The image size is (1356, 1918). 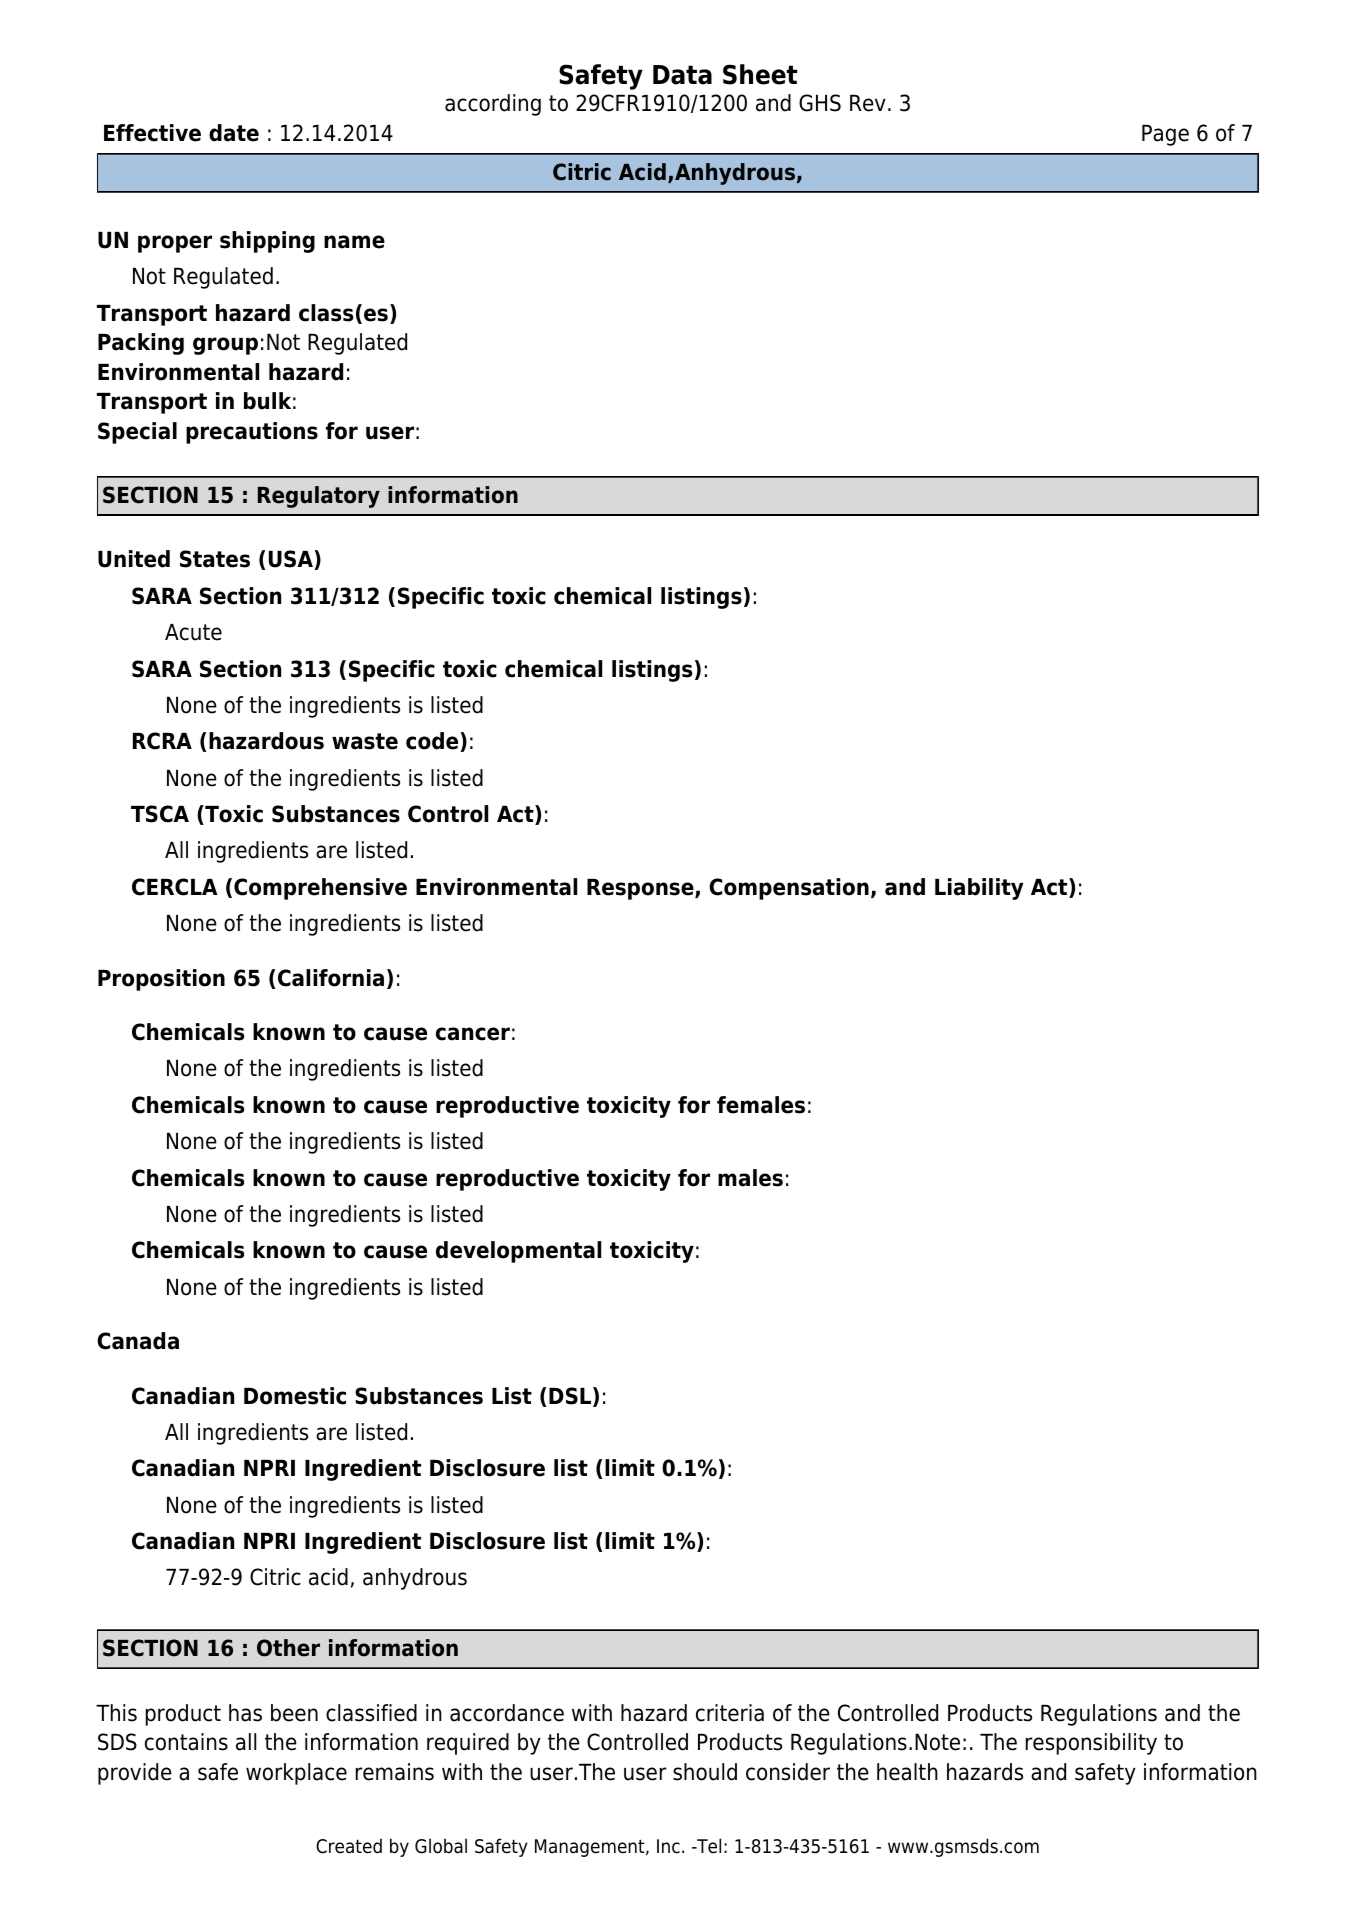 I want to click on States, so click(x=215, y=559).
